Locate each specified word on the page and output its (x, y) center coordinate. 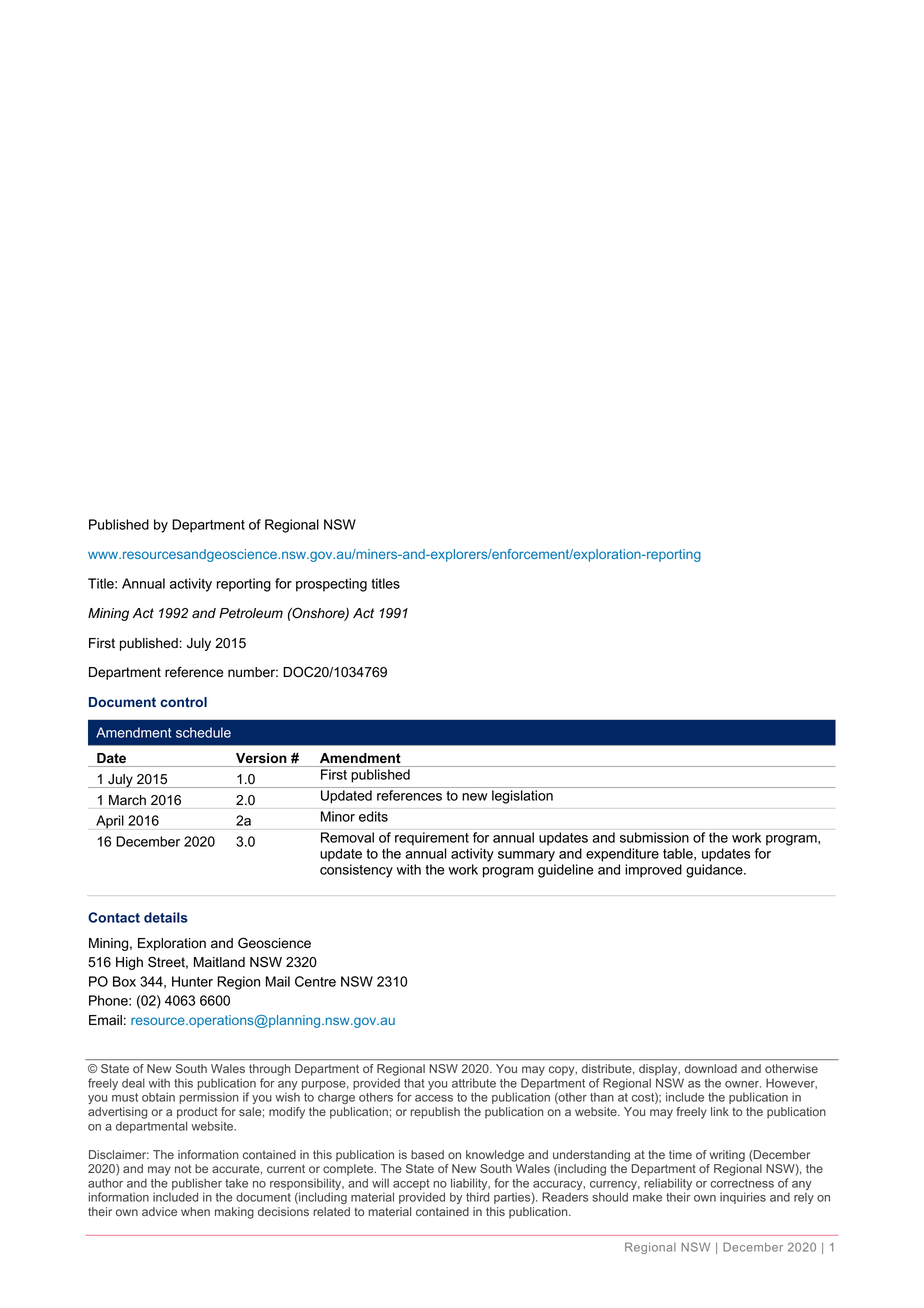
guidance (715, 871)
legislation (522, 797)
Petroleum (251, 613)
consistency (356, 871)
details (166, 917)
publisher (197, 1185)
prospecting (331, 585)
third (477, 1197)
